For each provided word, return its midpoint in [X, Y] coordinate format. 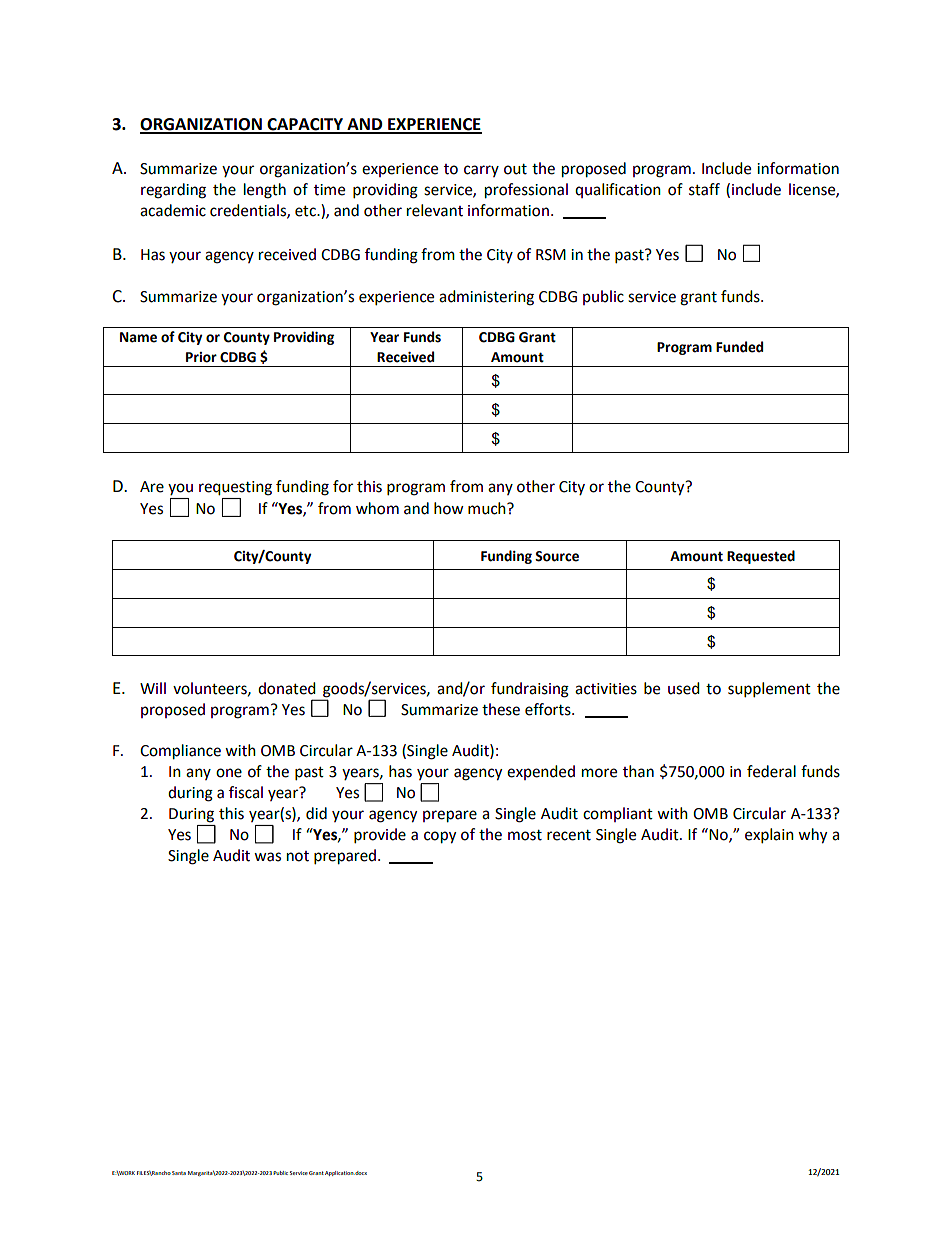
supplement [769, 690]
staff [704, 189]
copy [440, 837]
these [501, 709]
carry [481, 171]
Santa [179, 1173]
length [265, 191]
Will [153, 688]
